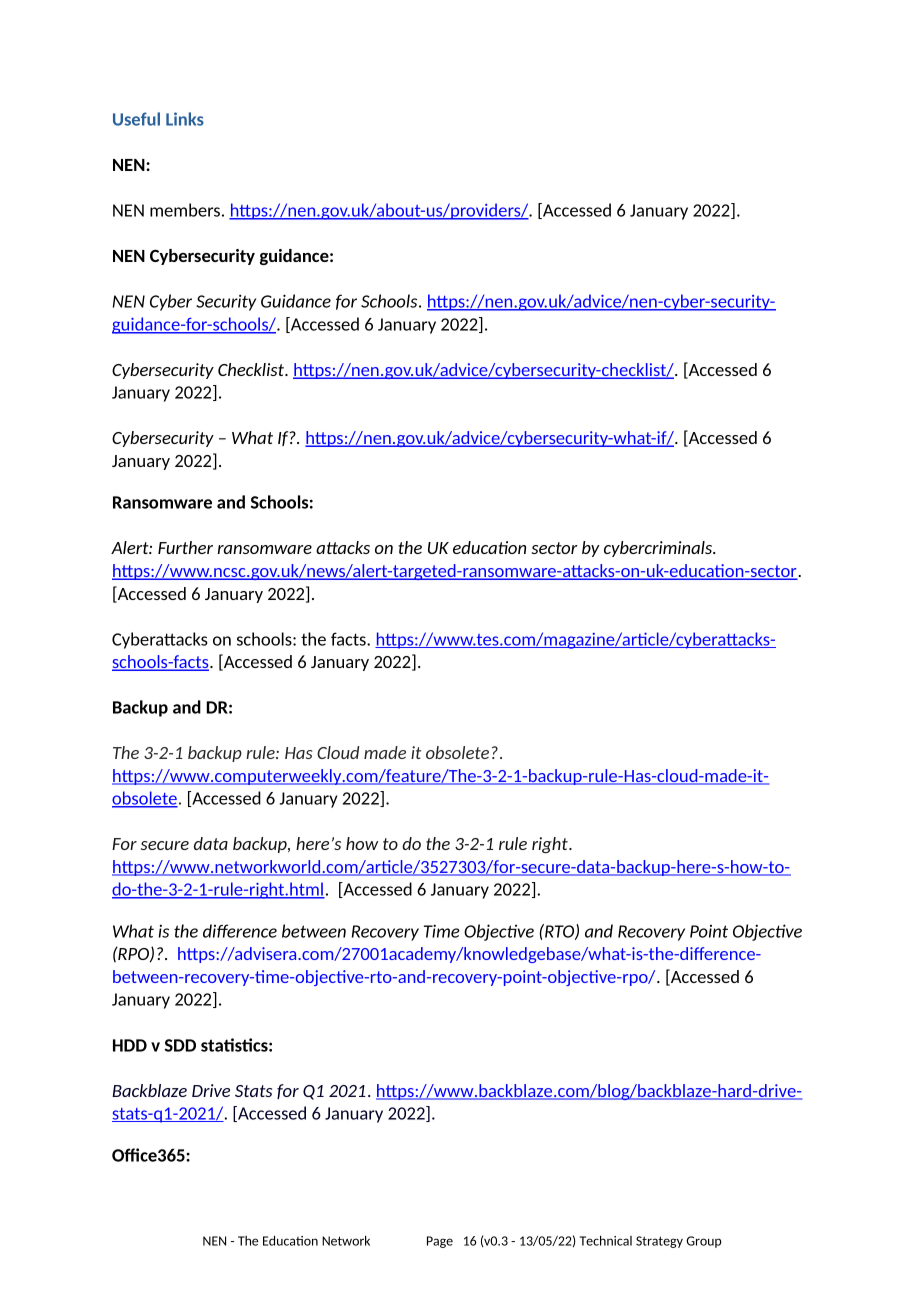 This document has height=1308, width=924. Describe the element at coordinates (659, 1242) in the document. I see `Strategy` at that location.
